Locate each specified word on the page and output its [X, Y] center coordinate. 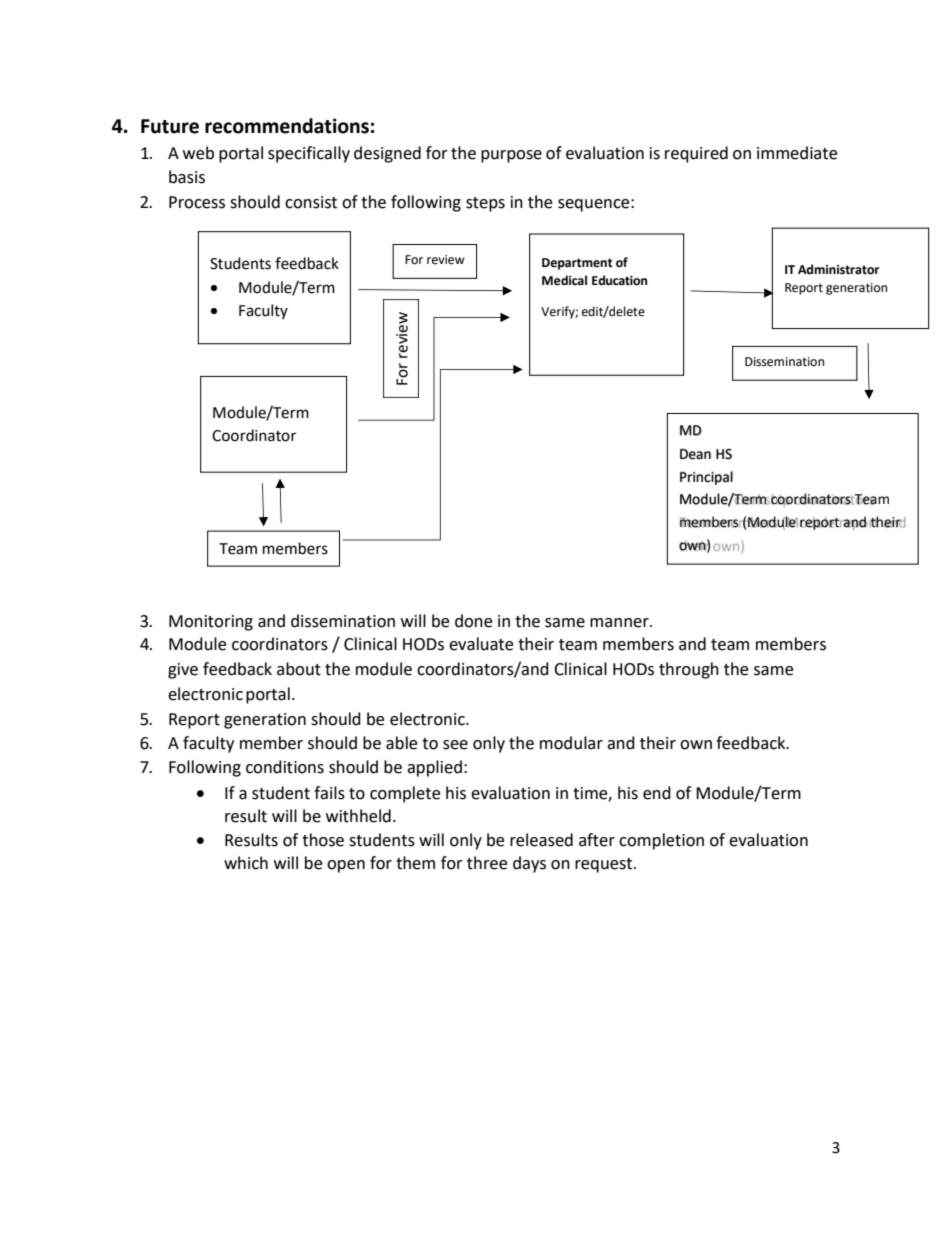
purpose [511, 156]
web [198, 153]
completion [661, 841]
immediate [797, 153]
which [246, 863]
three [487, 863]
